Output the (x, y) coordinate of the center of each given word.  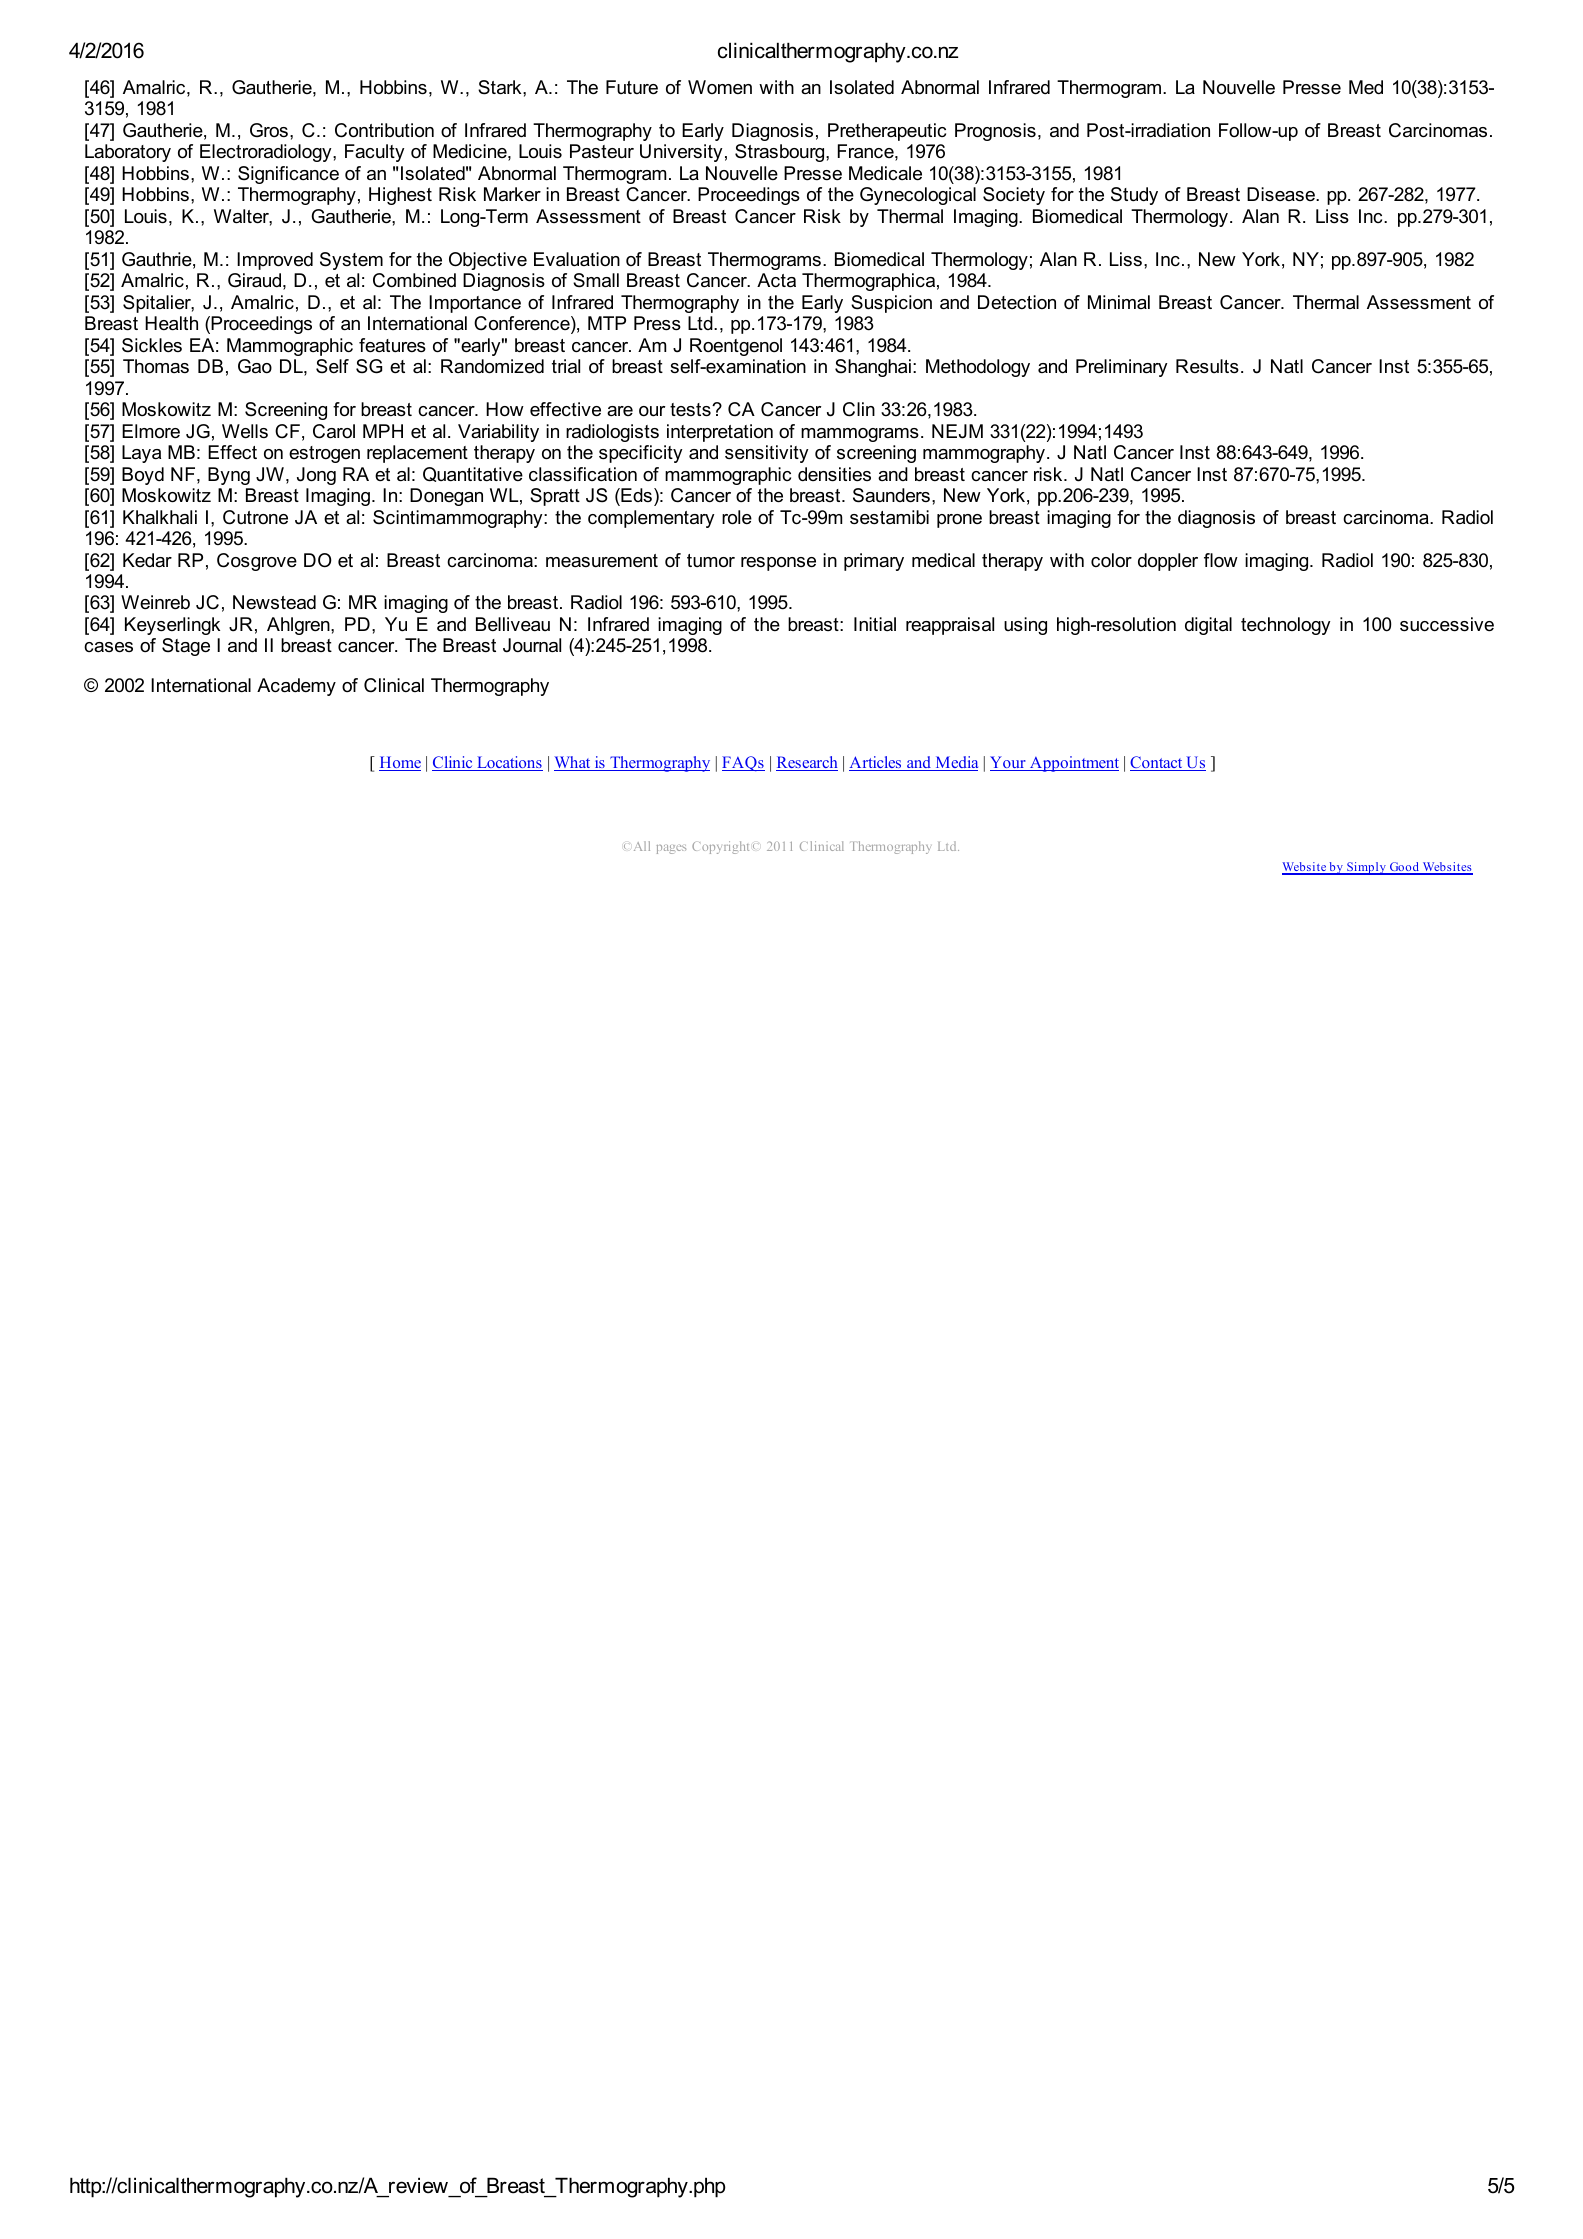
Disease (1282, 194)
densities (834, 474)
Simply (1366, 868)
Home (400, 763)
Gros (269, 130)
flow (1221, 560)
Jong (316, 476)
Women (720, 87)
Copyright (720, 847)
